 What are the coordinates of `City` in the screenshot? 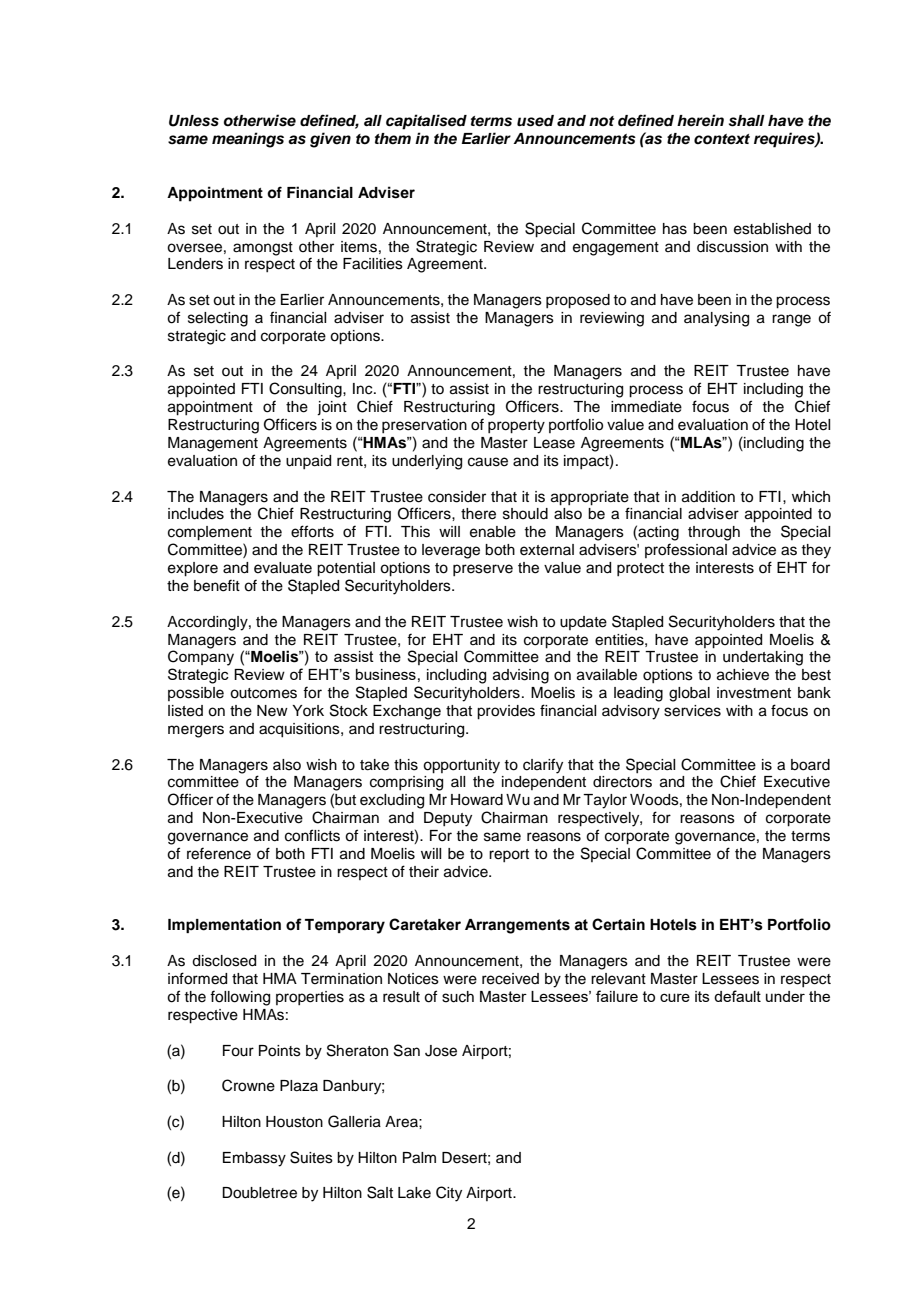 It's located at (449, 1194).
